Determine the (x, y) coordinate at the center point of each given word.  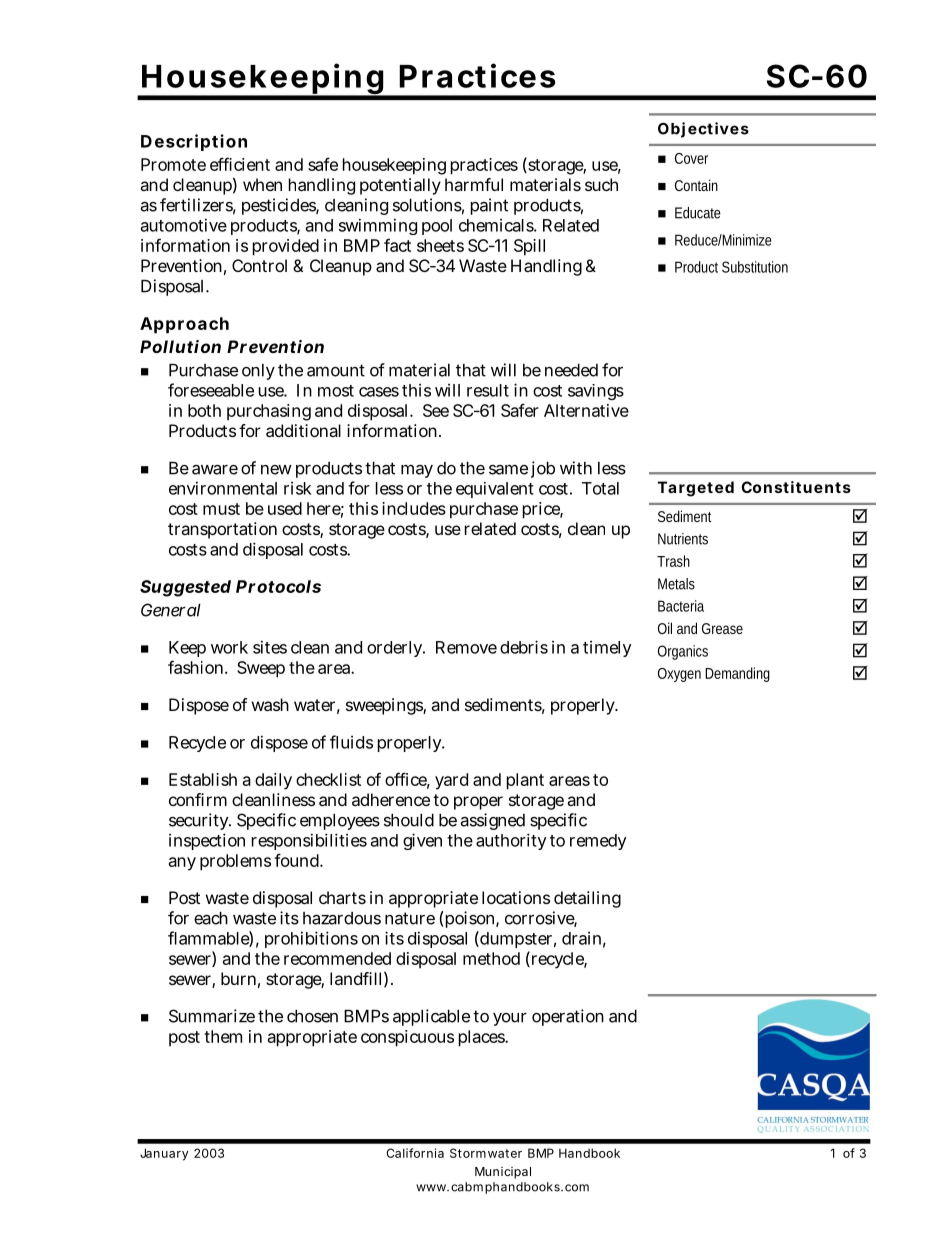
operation (568, 1017)
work (229, 647)
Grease (722, 628)
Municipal (503, 1173)
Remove (466, 647)
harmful (474, 184)
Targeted (696, 489)
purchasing (269, 412)
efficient (240, 164)
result (488, 390)
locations (516, 897)
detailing (587, 899)
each (211, 918)
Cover (691, 158)
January (164, 1154)
